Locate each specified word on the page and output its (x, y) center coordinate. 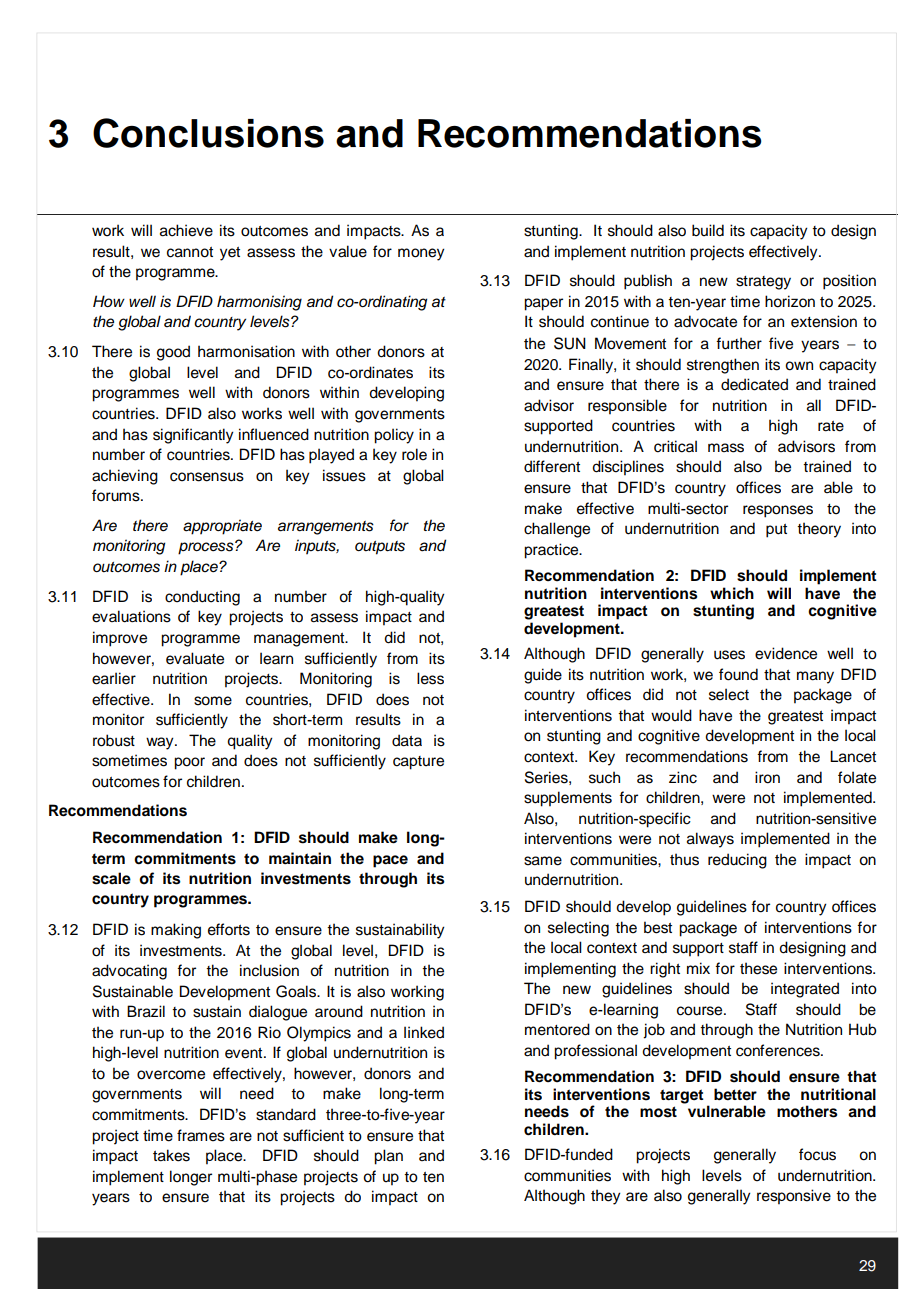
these (758, 968)
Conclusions (208, 133)
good (173, 353)
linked (424, 1032)
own (799, 366)
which (732, 593)
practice (552, 551)
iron (767, 777)
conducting (202, 598)
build (708, 230)
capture (418, 763)
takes (171, 1155)
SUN (570, 343)
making (176, 931)
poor (189, 763)
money (421, 254)
